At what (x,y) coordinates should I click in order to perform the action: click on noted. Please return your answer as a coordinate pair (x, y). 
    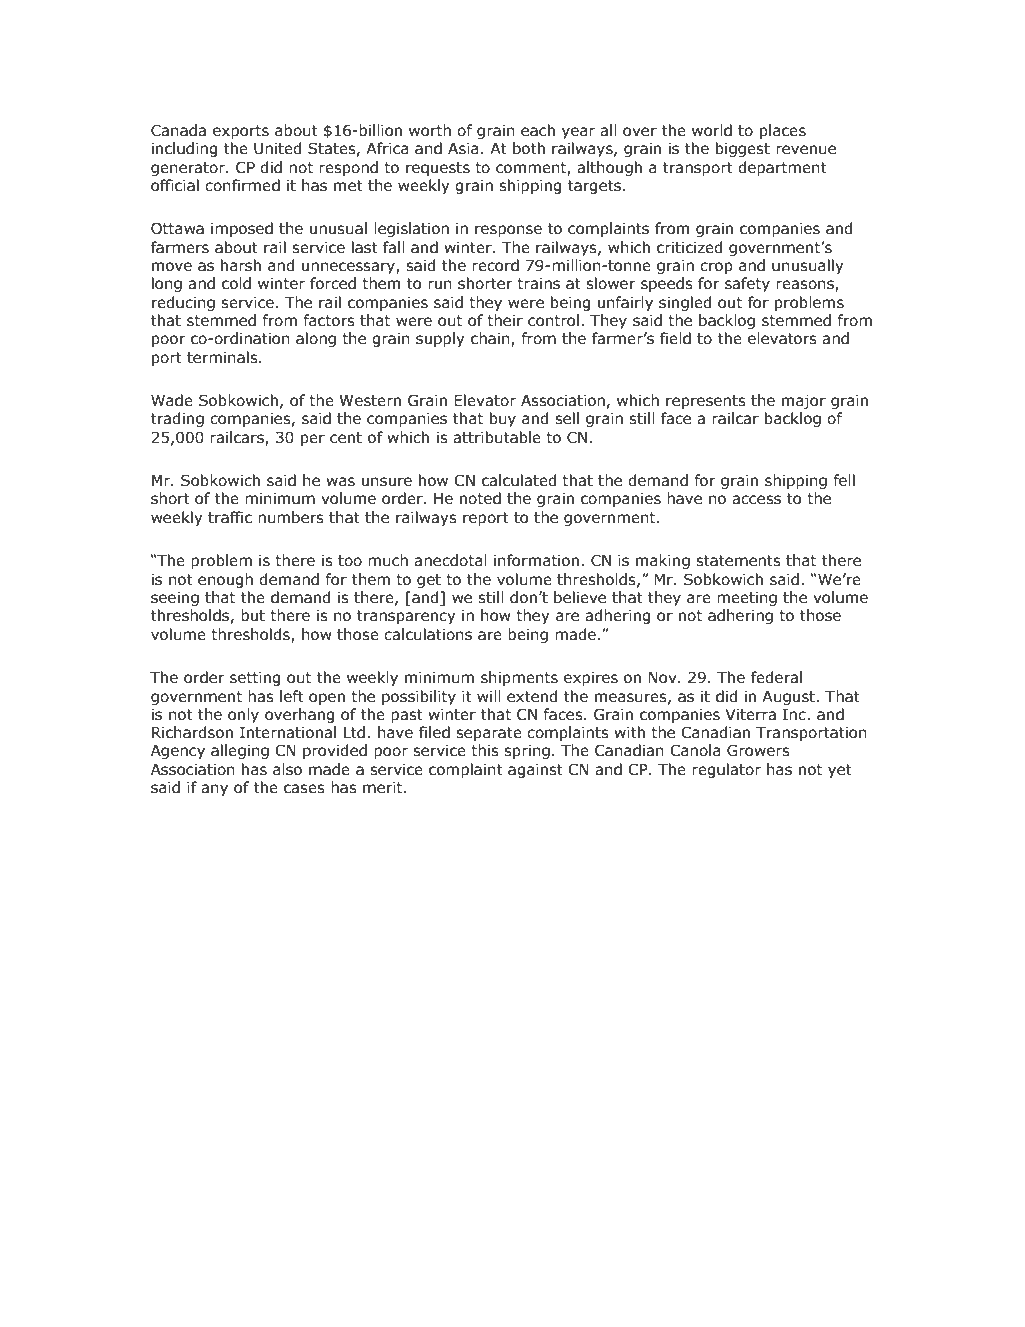
    Looking at the image, I should click on (480, 498).
